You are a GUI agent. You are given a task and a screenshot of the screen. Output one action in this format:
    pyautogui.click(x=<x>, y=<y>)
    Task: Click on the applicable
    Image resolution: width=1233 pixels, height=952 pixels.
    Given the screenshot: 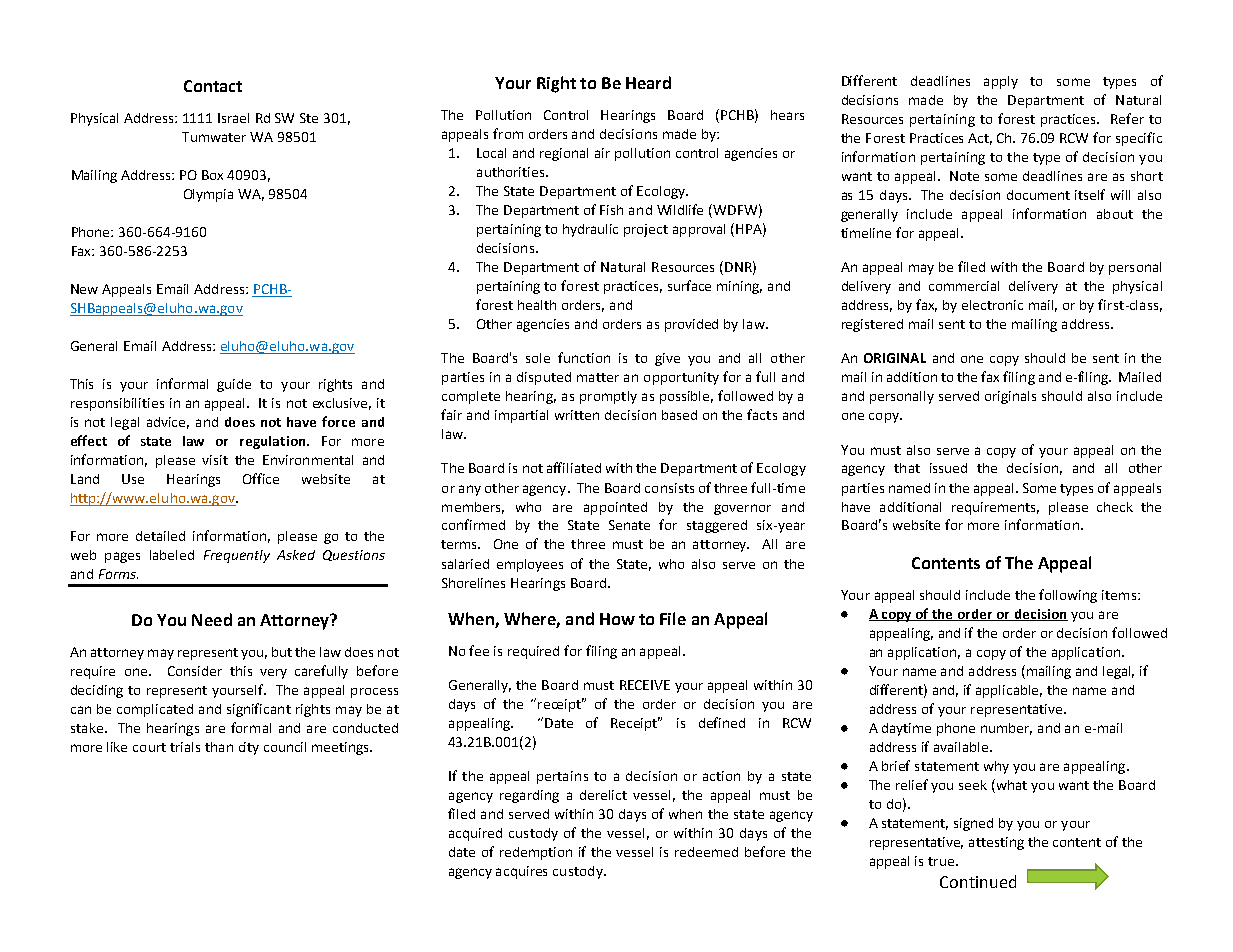 What is the action you would take?
    pyautogui.click(x=1009, y=691)
